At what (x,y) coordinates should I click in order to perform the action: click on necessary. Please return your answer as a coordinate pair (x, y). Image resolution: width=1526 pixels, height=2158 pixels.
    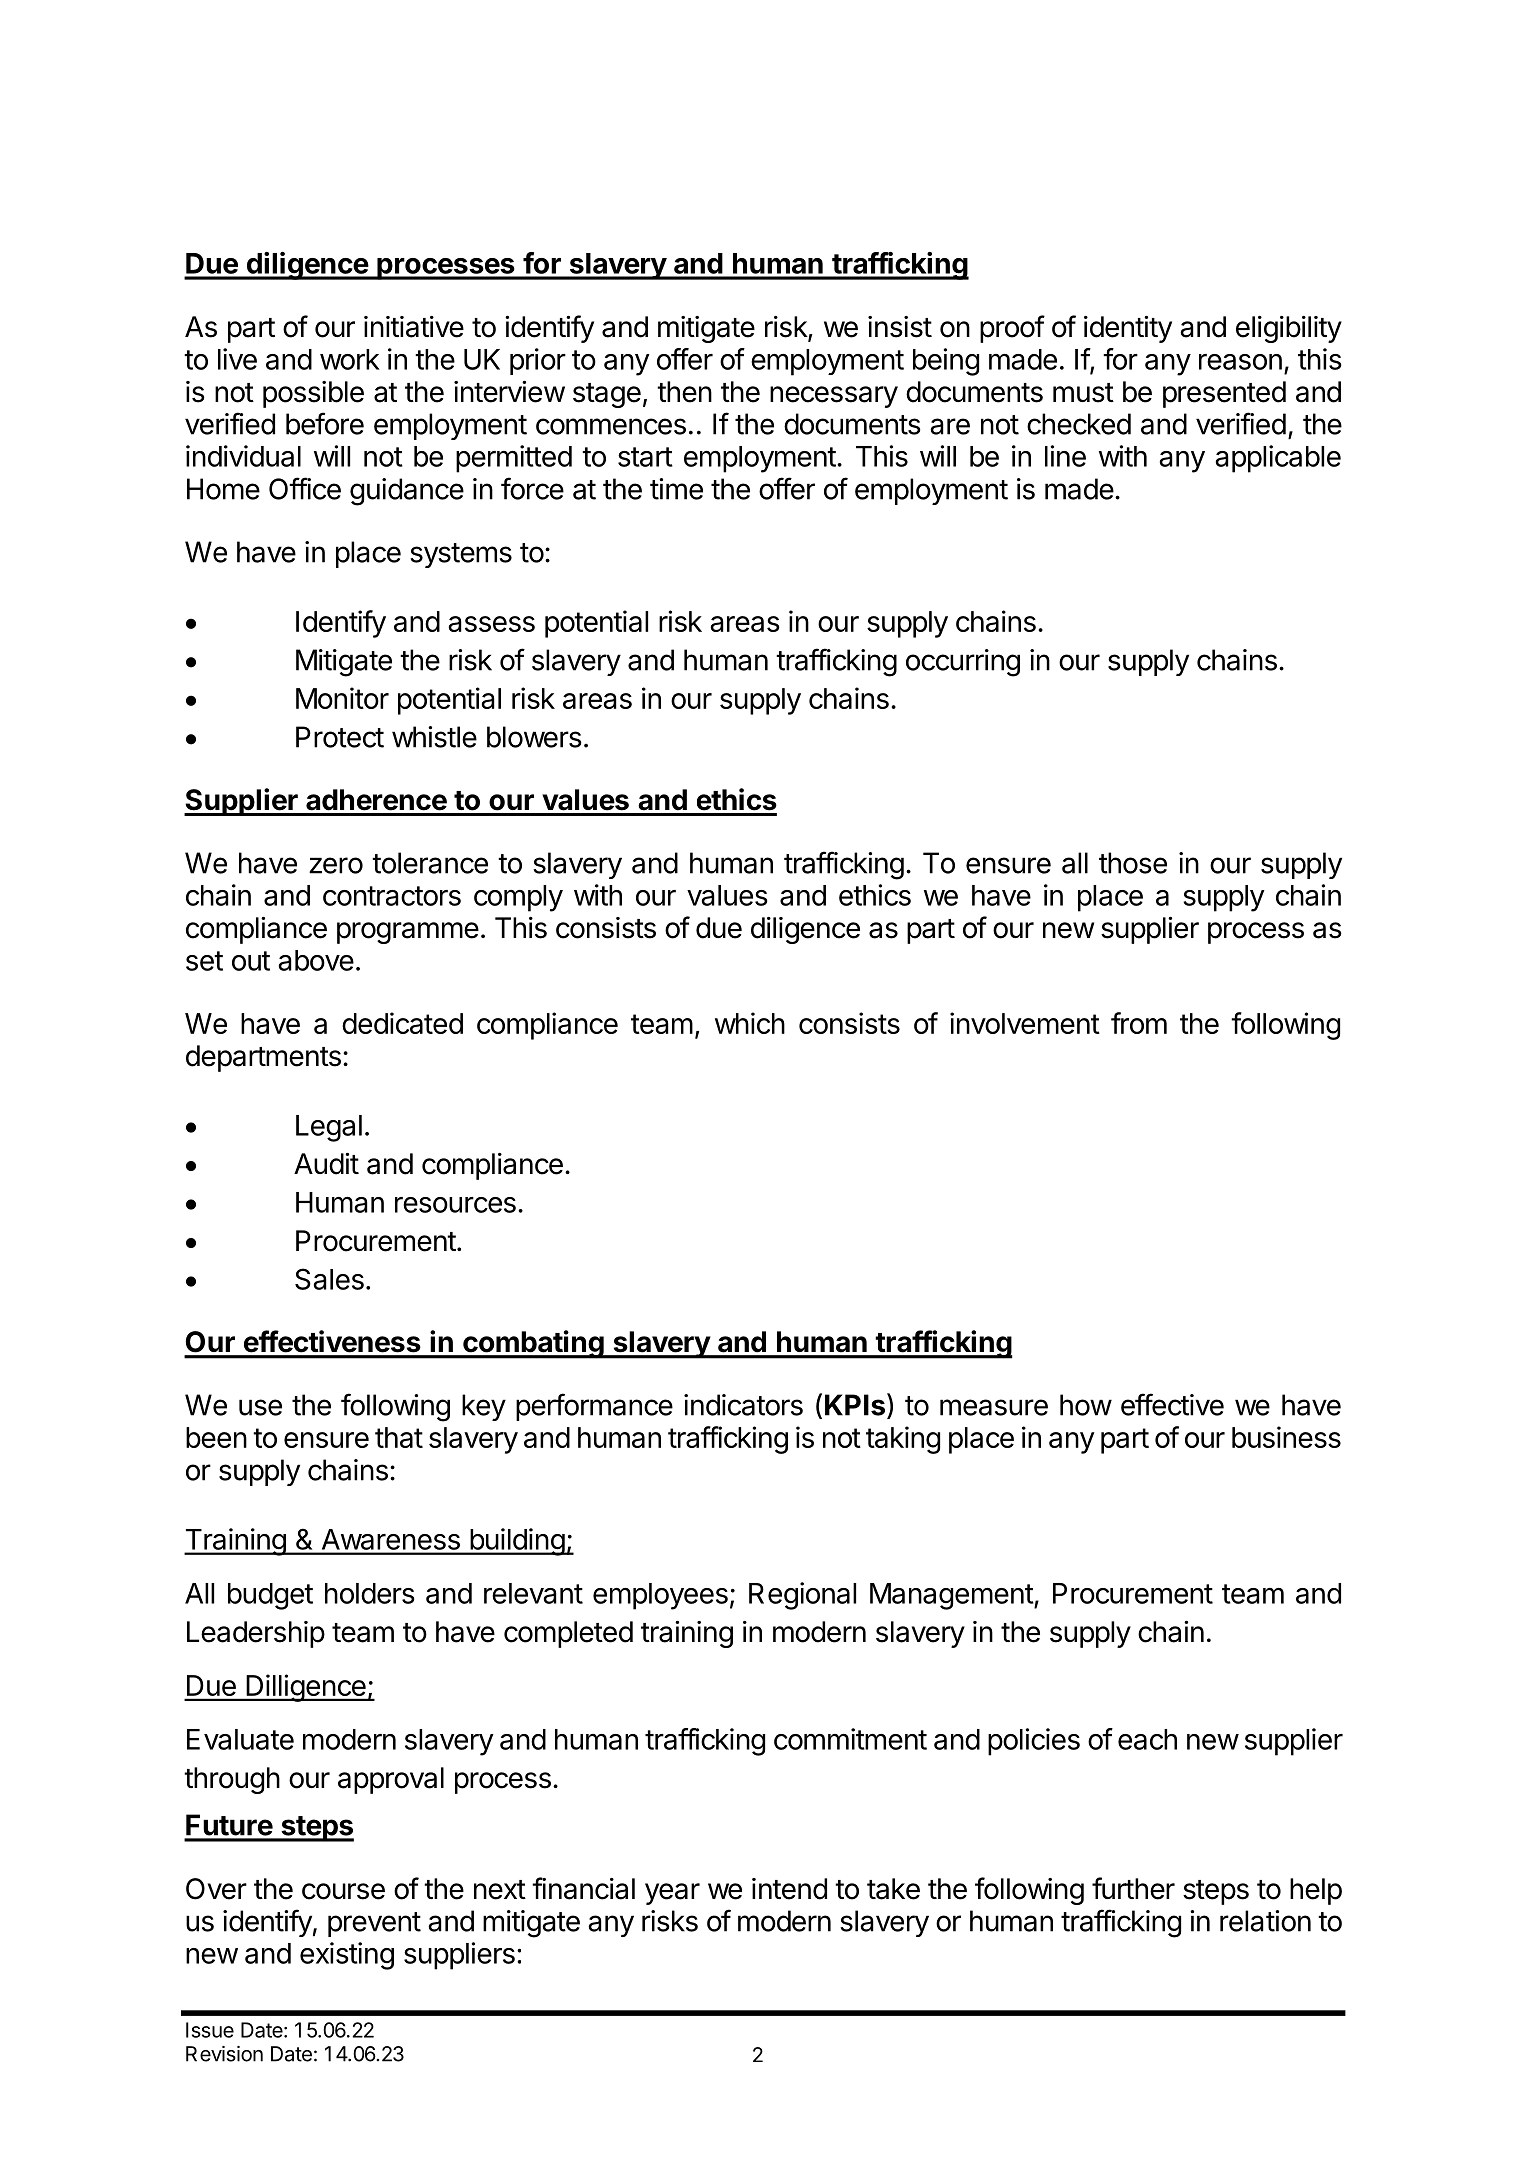
    Looking at the image, I should click on (834, 397).
